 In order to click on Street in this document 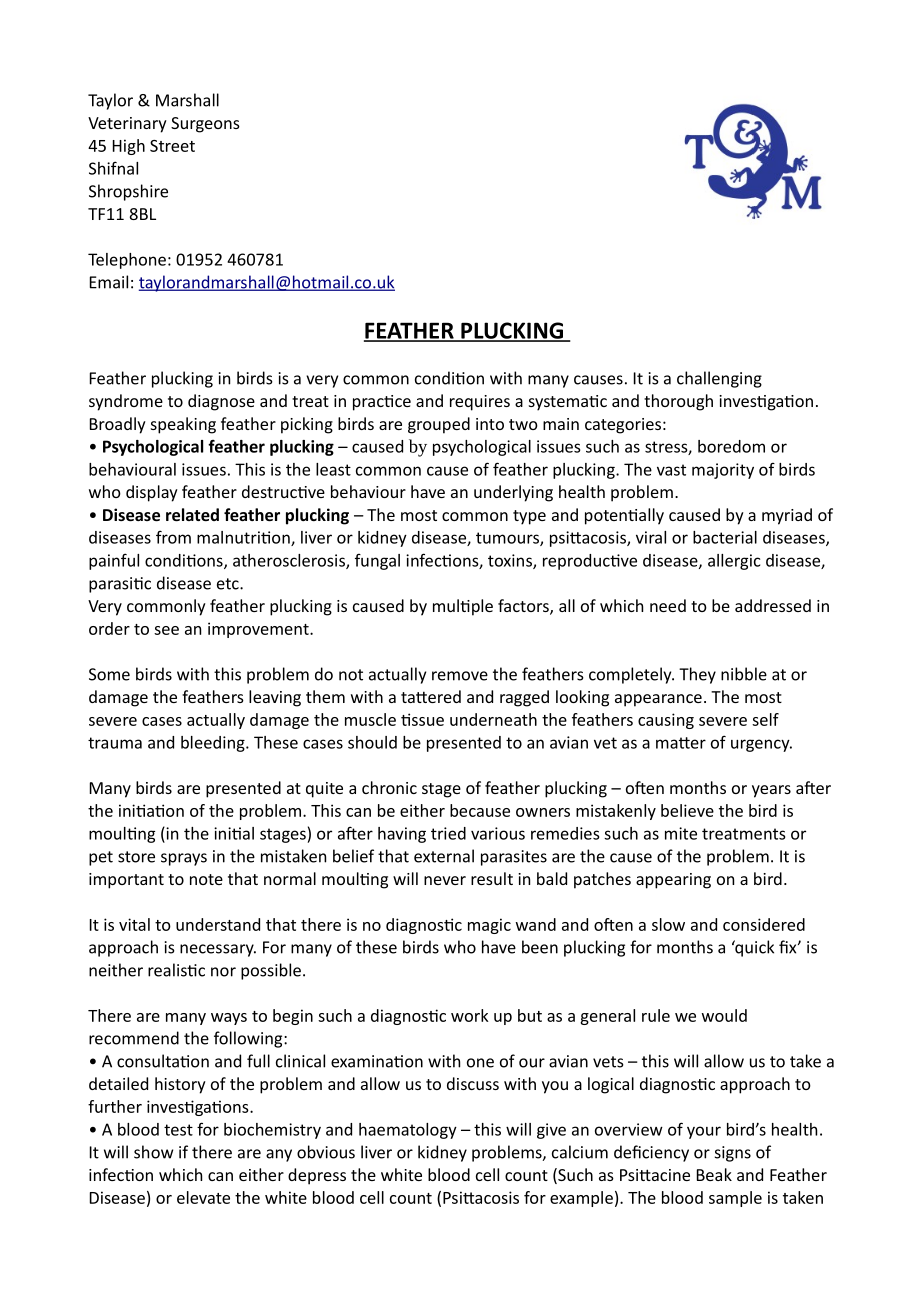, I will do `click(172, 146)`.
